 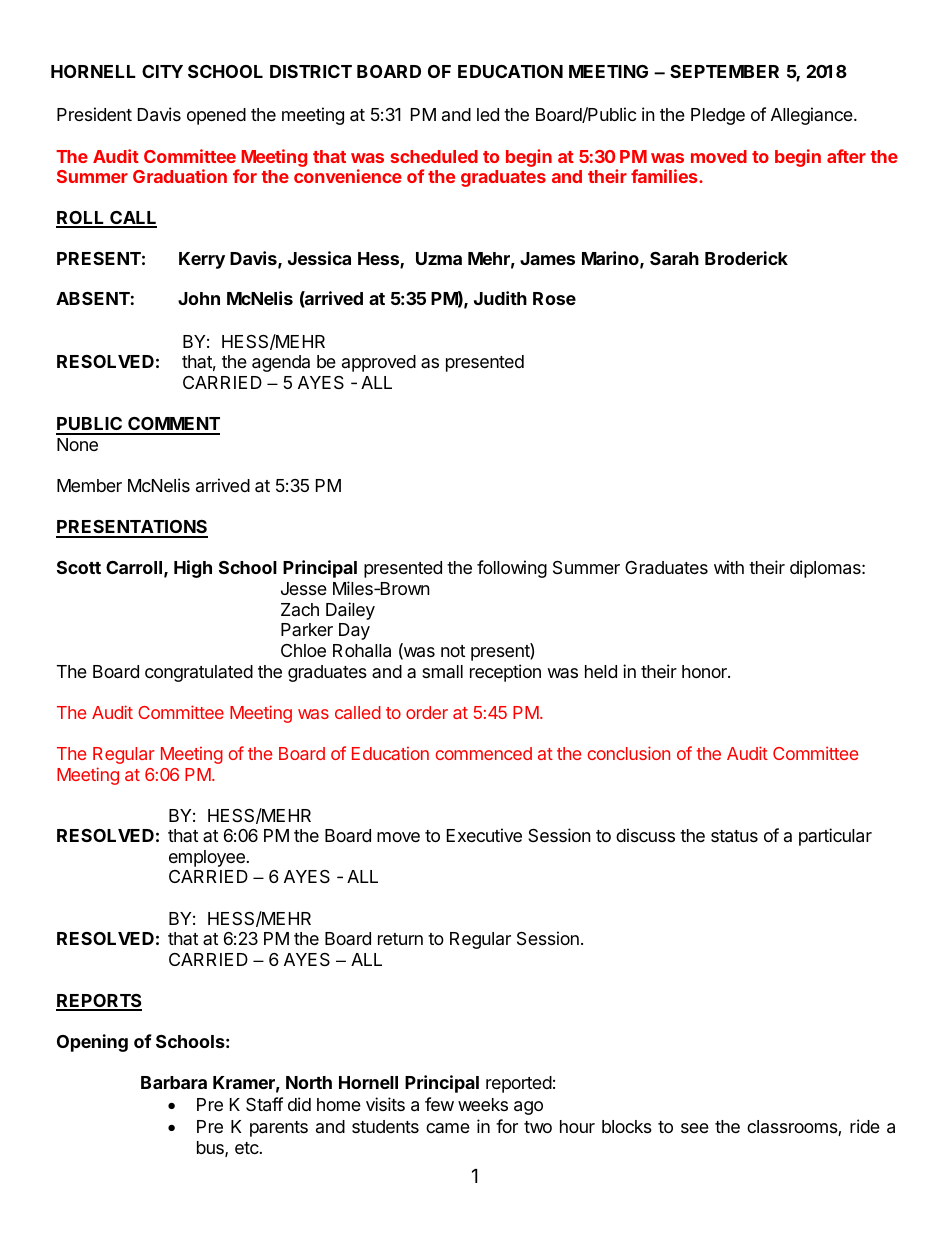 I want to click on with, so click(x=729, y=567).
